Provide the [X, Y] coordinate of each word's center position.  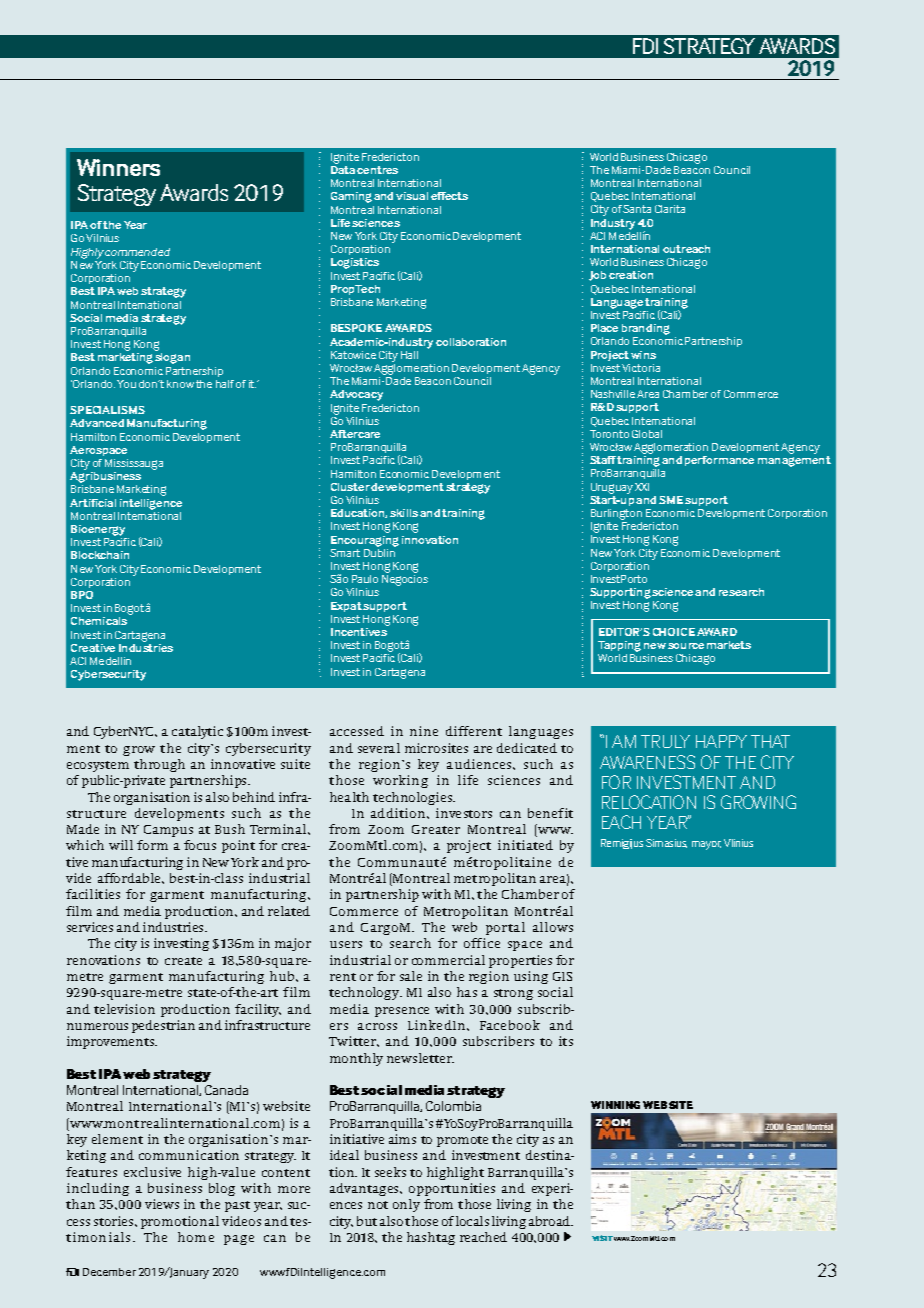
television [124, 1009]
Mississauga [134, 464]
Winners [118, 167]
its [566, 1041]
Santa [637, 209]
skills [404, 513]
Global [647, 434]
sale [411, 976]
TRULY [665, 741]
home [196, 1237]
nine [424, 731]
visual [412, 196]
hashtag [431, 1238]
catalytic [197, 732]
